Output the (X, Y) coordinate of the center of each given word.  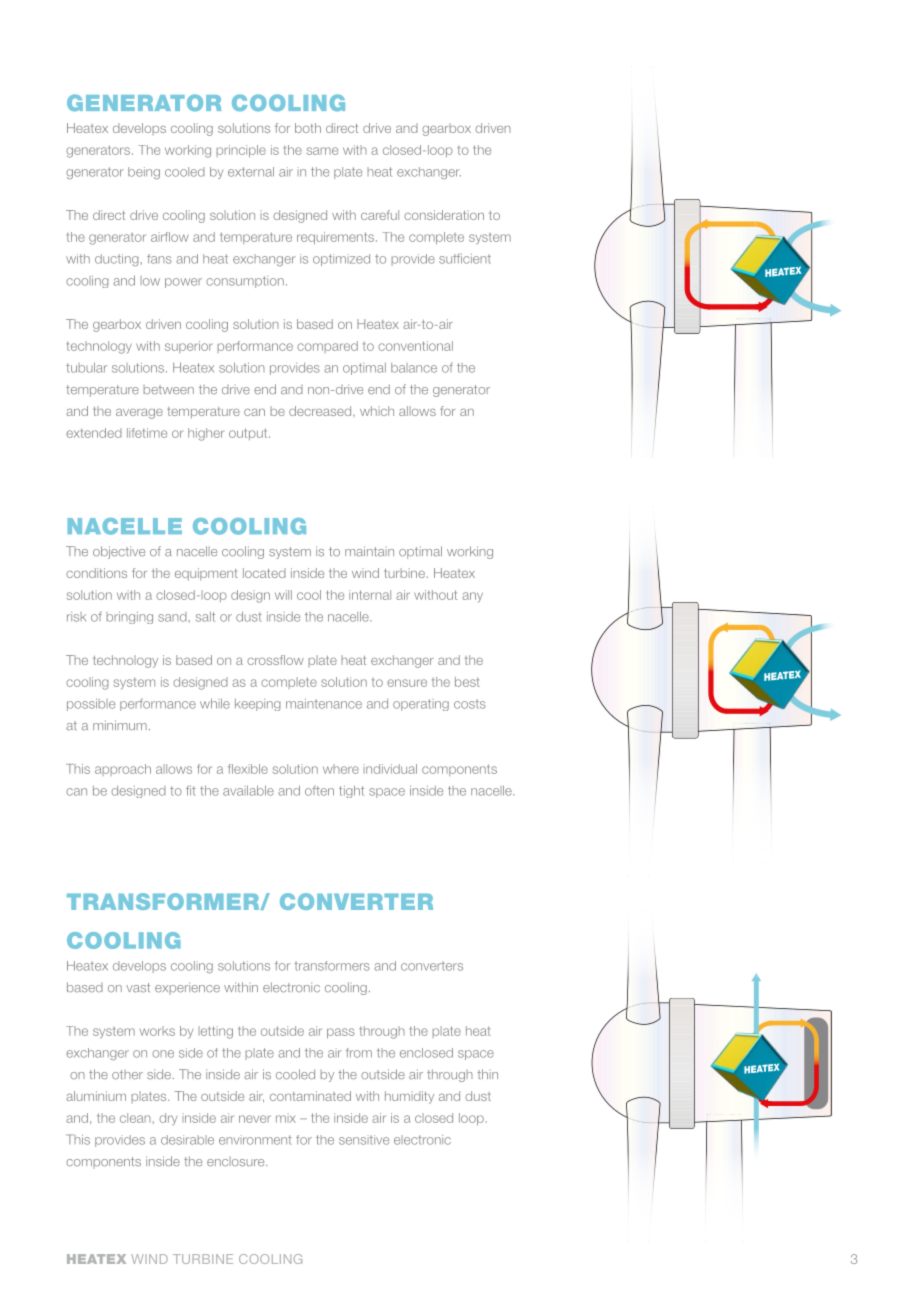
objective (119, 552)
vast (138, 988)
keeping (258, 705)
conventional (415, 346)
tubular (86, 367)
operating (421, 705)
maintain (369, 551)
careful (380, 215)
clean (135, 1118)
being (144, 173)
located (264, 573)
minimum (120, 725)
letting (216, 1032)
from (359, 1053)
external (251, 172)
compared (327, 347)
